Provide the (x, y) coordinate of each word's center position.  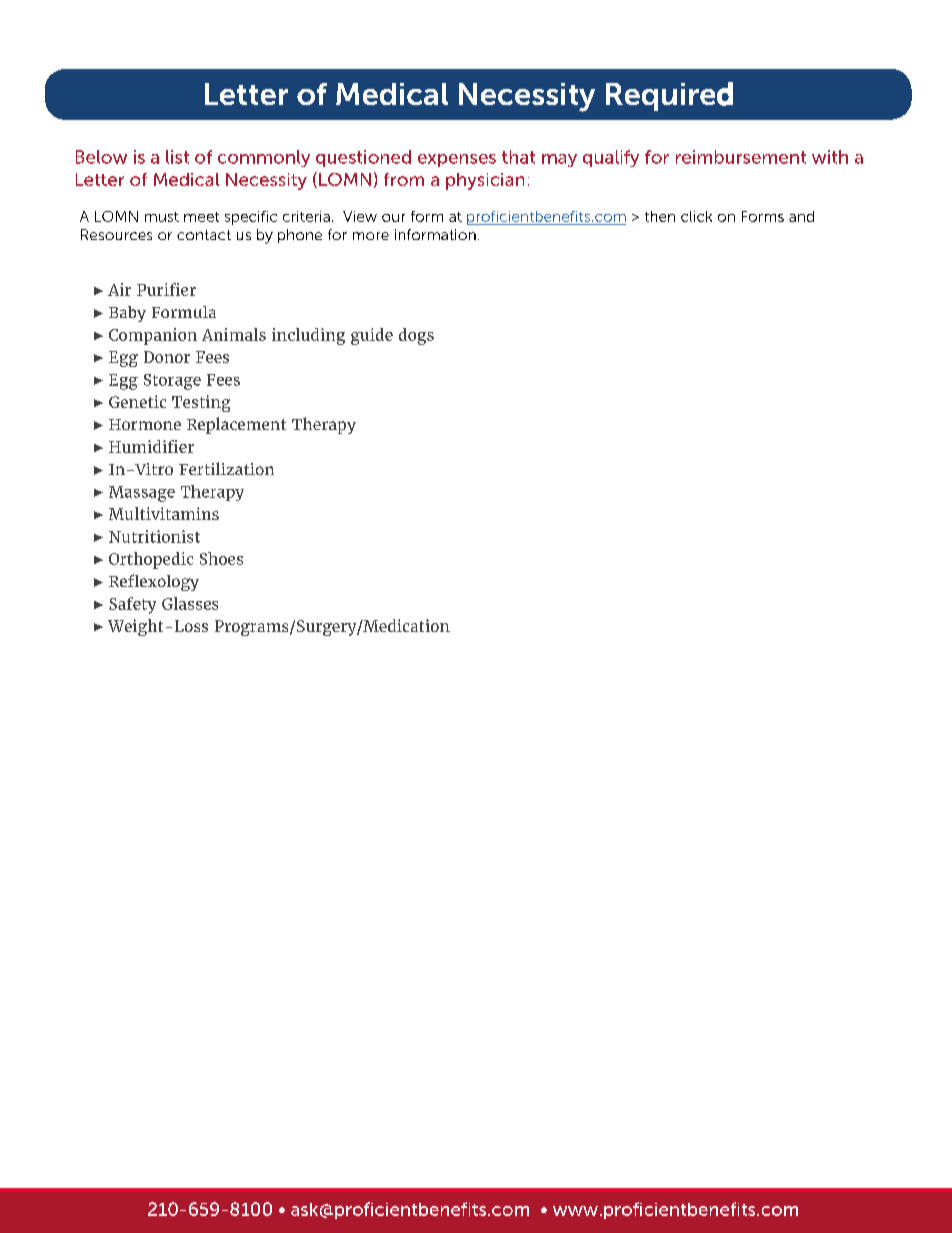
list (177, 157)
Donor (167, 357)
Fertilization (226, 468)
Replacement (236, 425)
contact (204, 235)
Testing (201, 403)
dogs (416, 336)
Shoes (221, 558)
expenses (457, 160)
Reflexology (154, 582)
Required (669, 96)
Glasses (190, 603)
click (696, 216)
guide (372, 336)
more (371, 236)
